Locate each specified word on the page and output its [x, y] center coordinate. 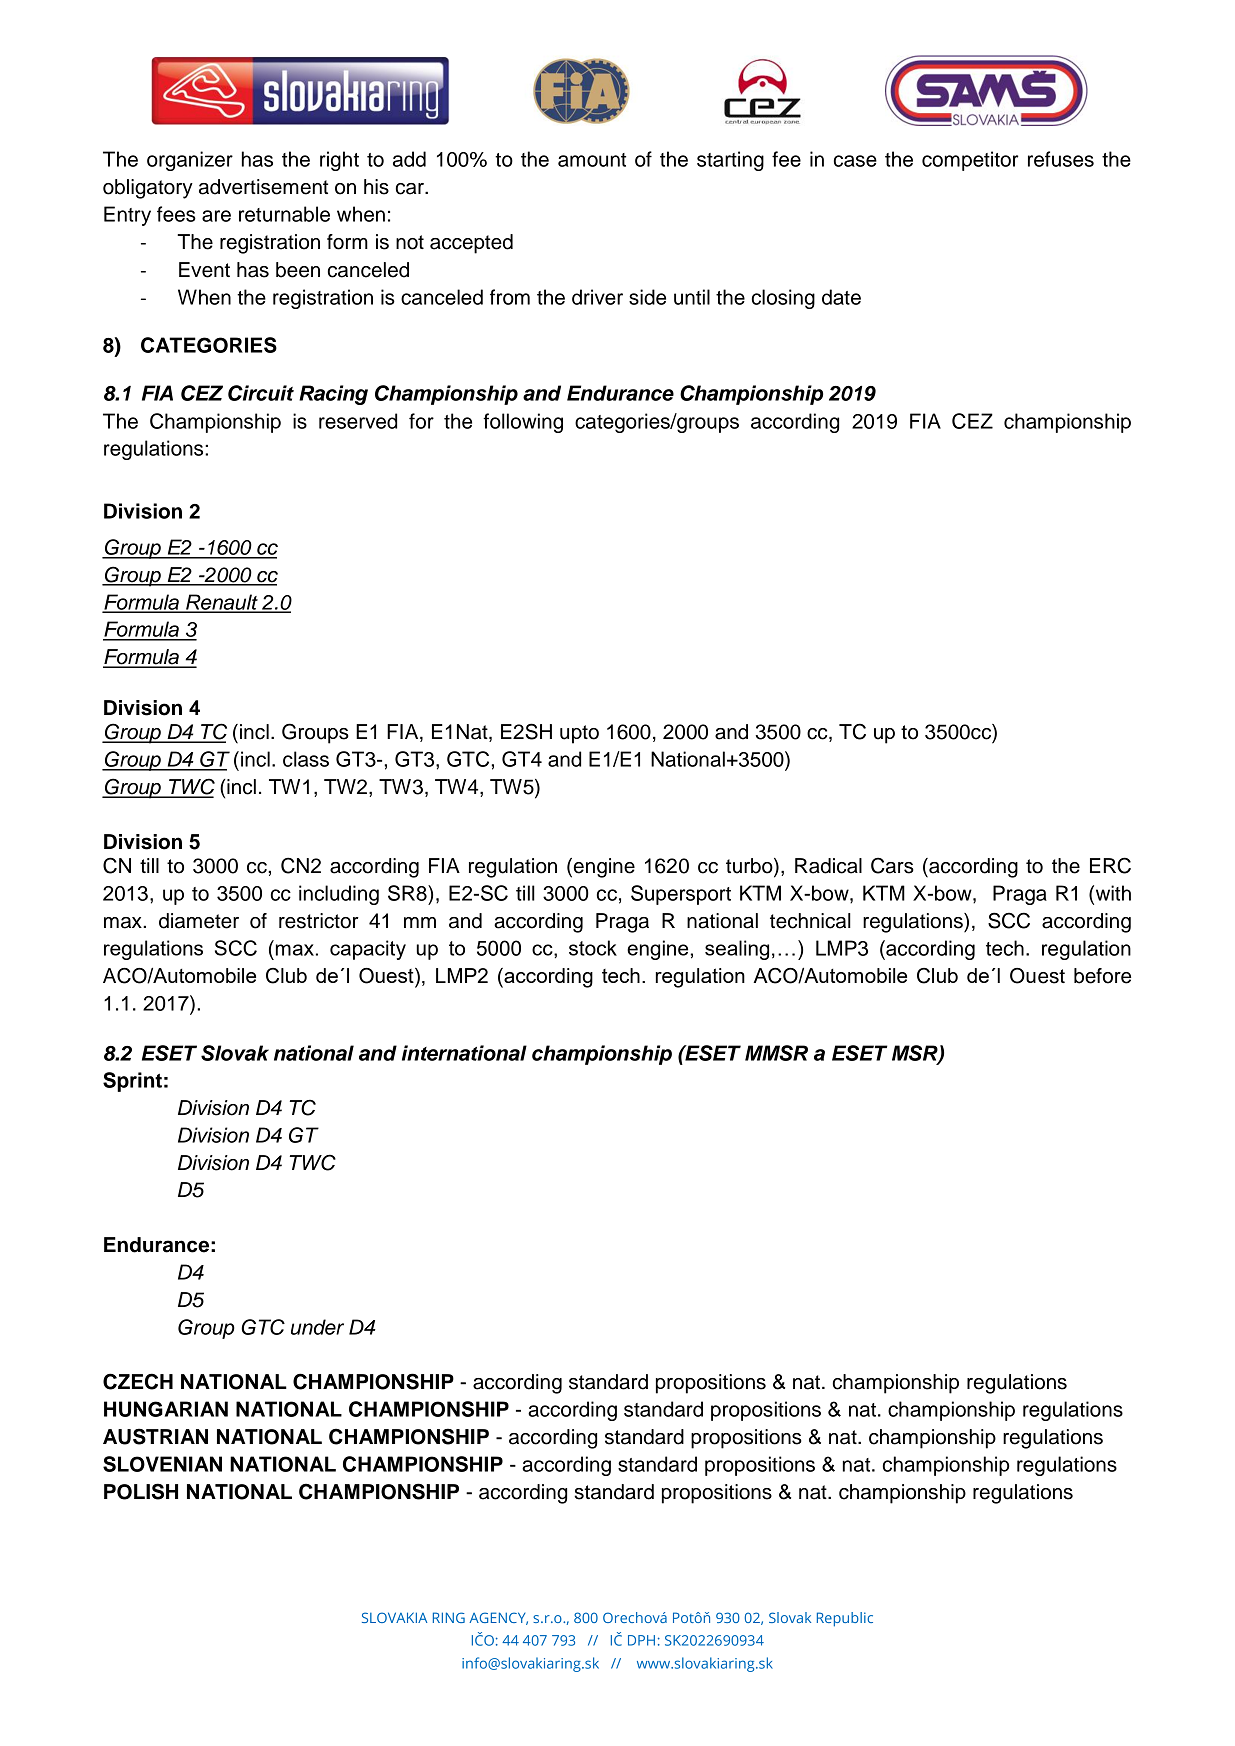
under [317, 1327]
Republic [845, 1619]
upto [579, 734]
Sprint [132, 1082]
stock [593, 948]
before [1102, 976]
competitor [970, 161]
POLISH [141, 1491]
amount [592, 160]
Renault [222, 603]
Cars [892, 865]
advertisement [263, 187]
